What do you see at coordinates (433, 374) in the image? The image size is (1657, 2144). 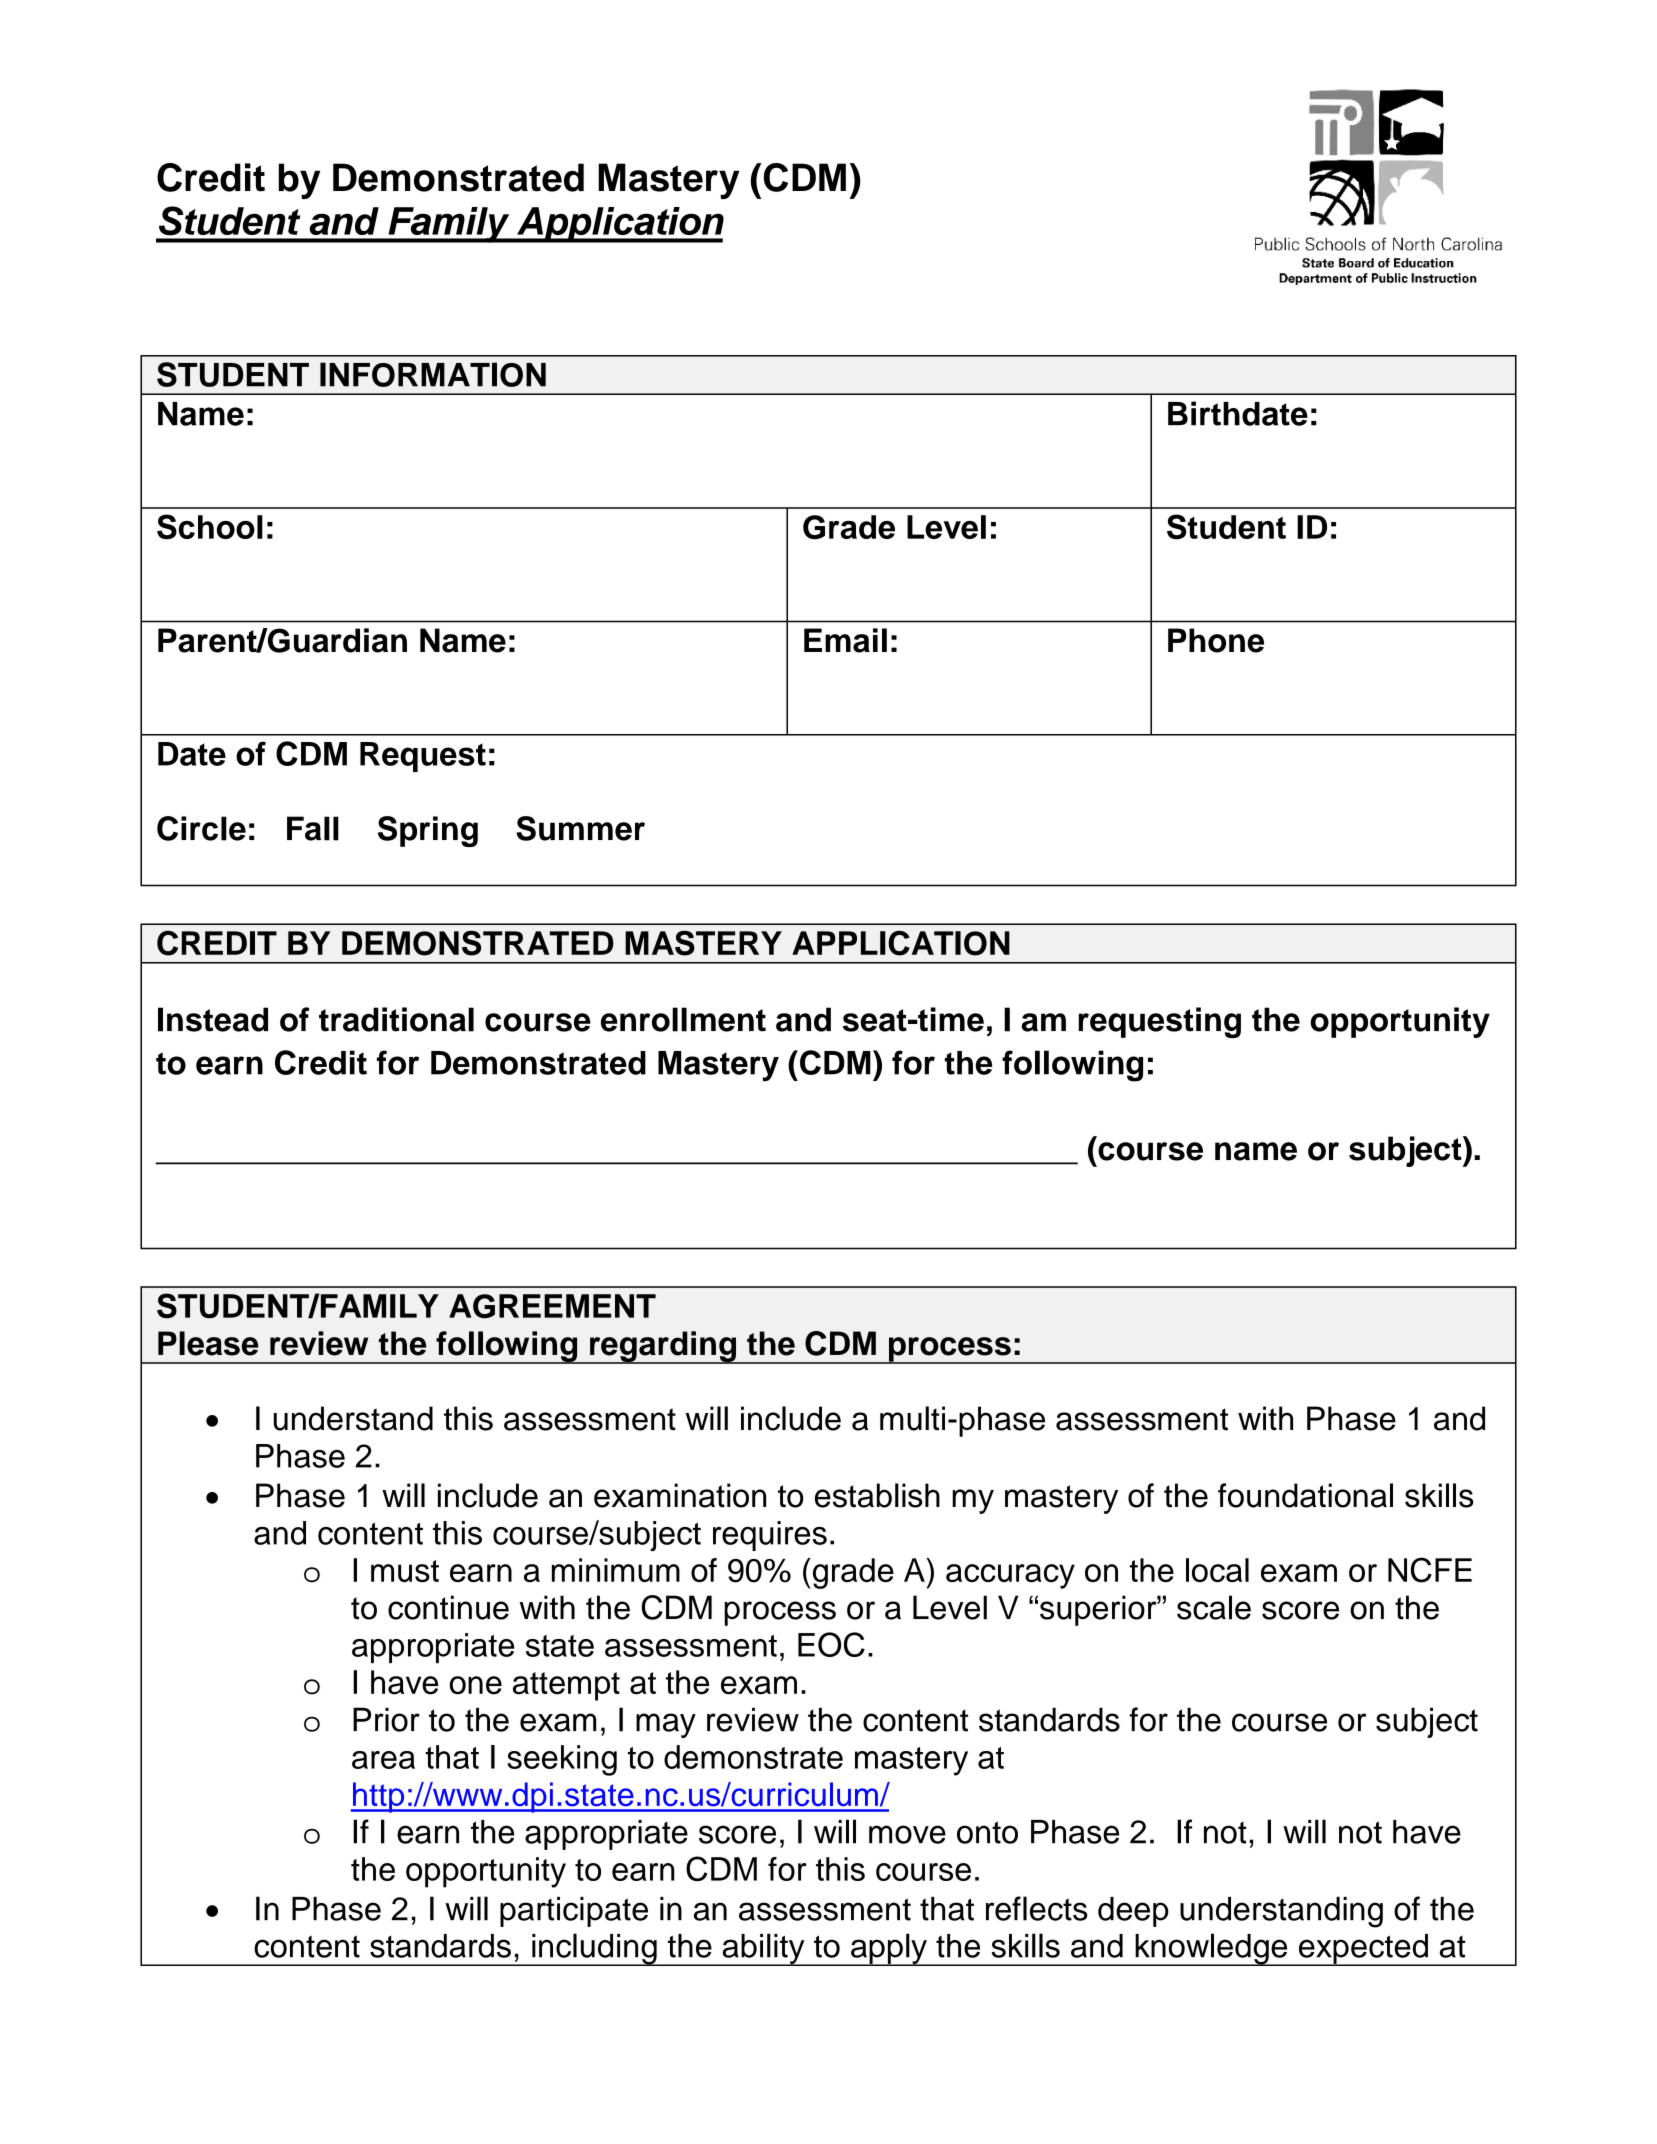 I see `INFORMATION` at bounding box center [433, 374].
